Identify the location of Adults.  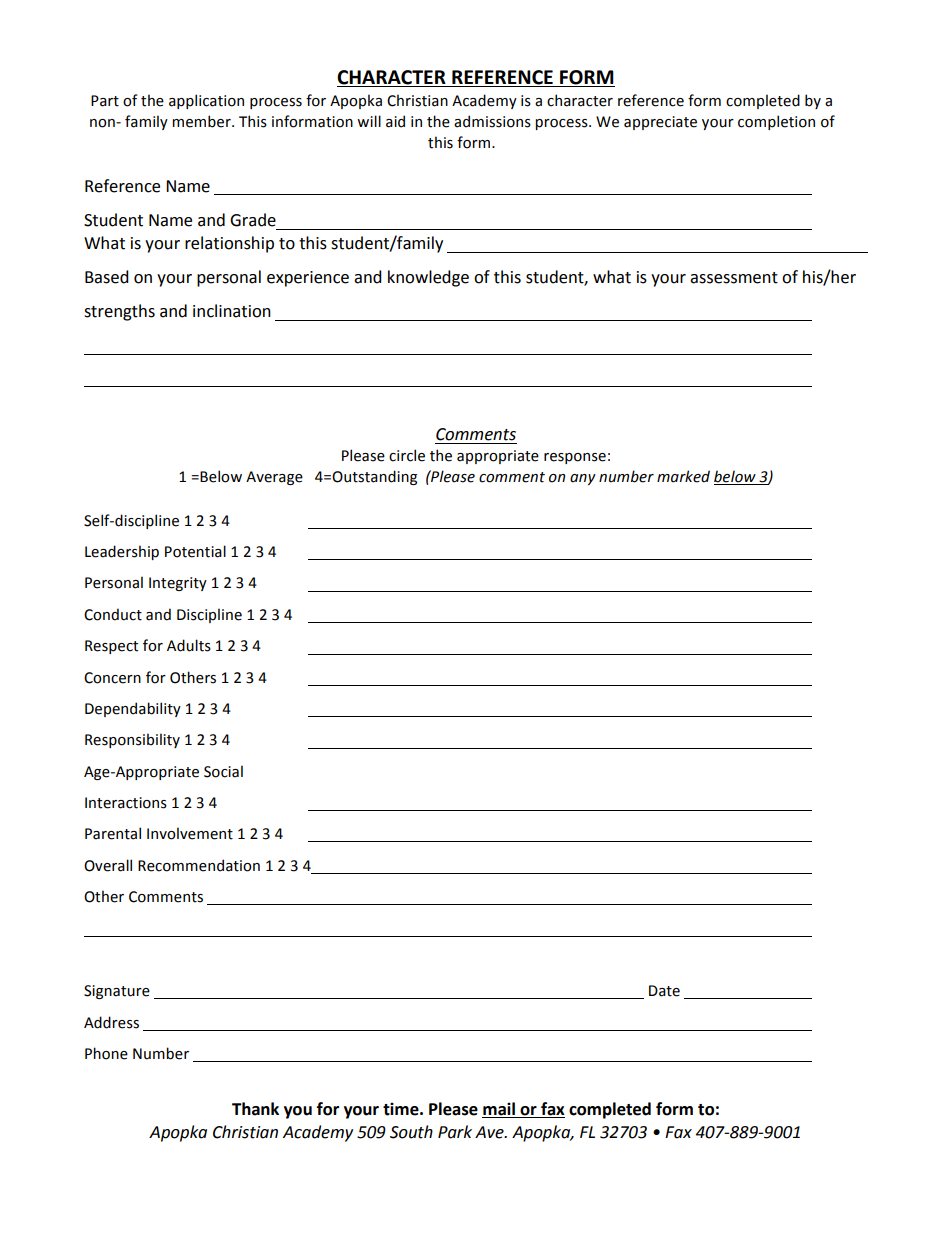
(189, 645).
